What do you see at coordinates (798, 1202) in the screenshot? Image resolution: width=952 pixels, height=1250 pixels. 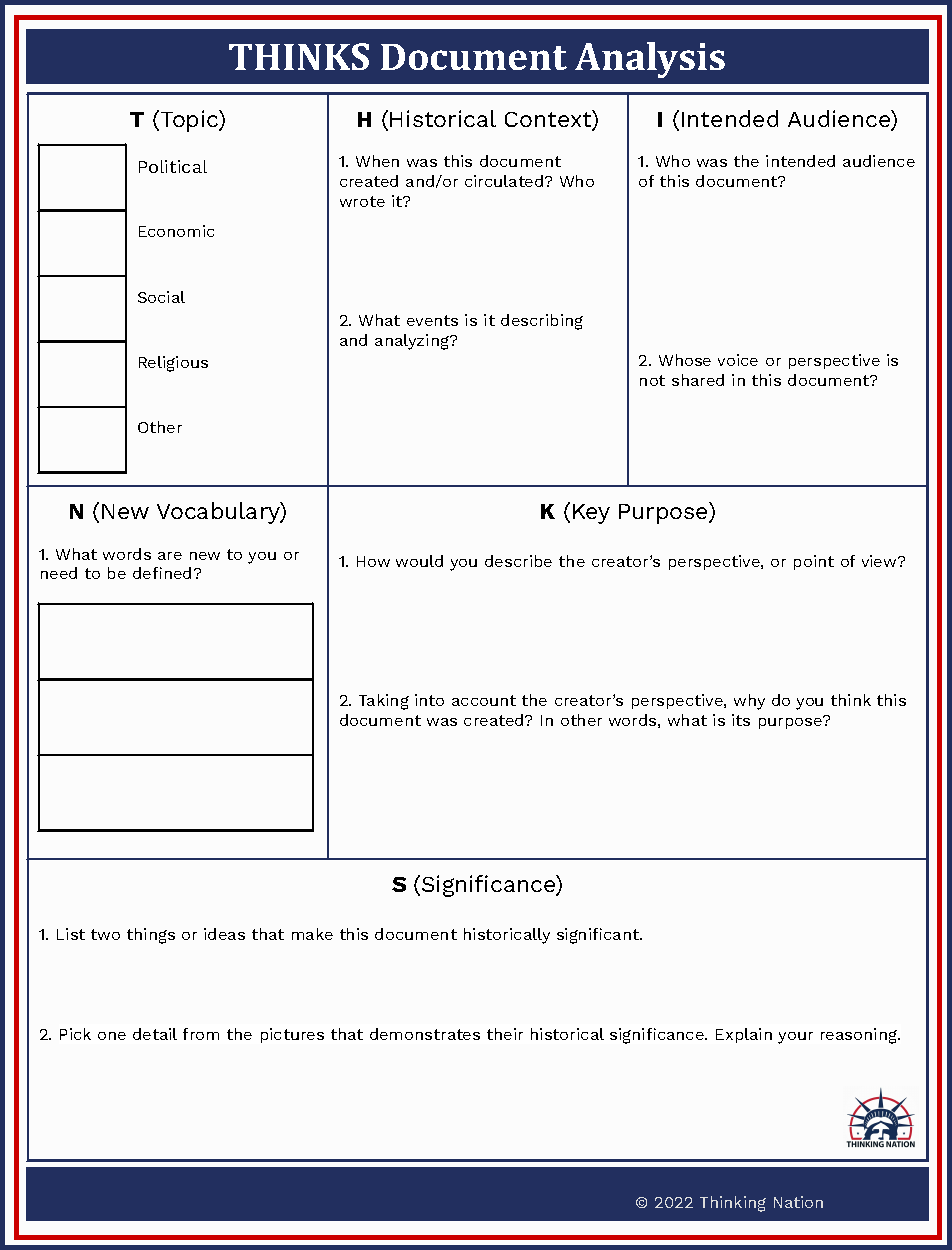 I see `Nation` at bounding box center [798, 1202].
